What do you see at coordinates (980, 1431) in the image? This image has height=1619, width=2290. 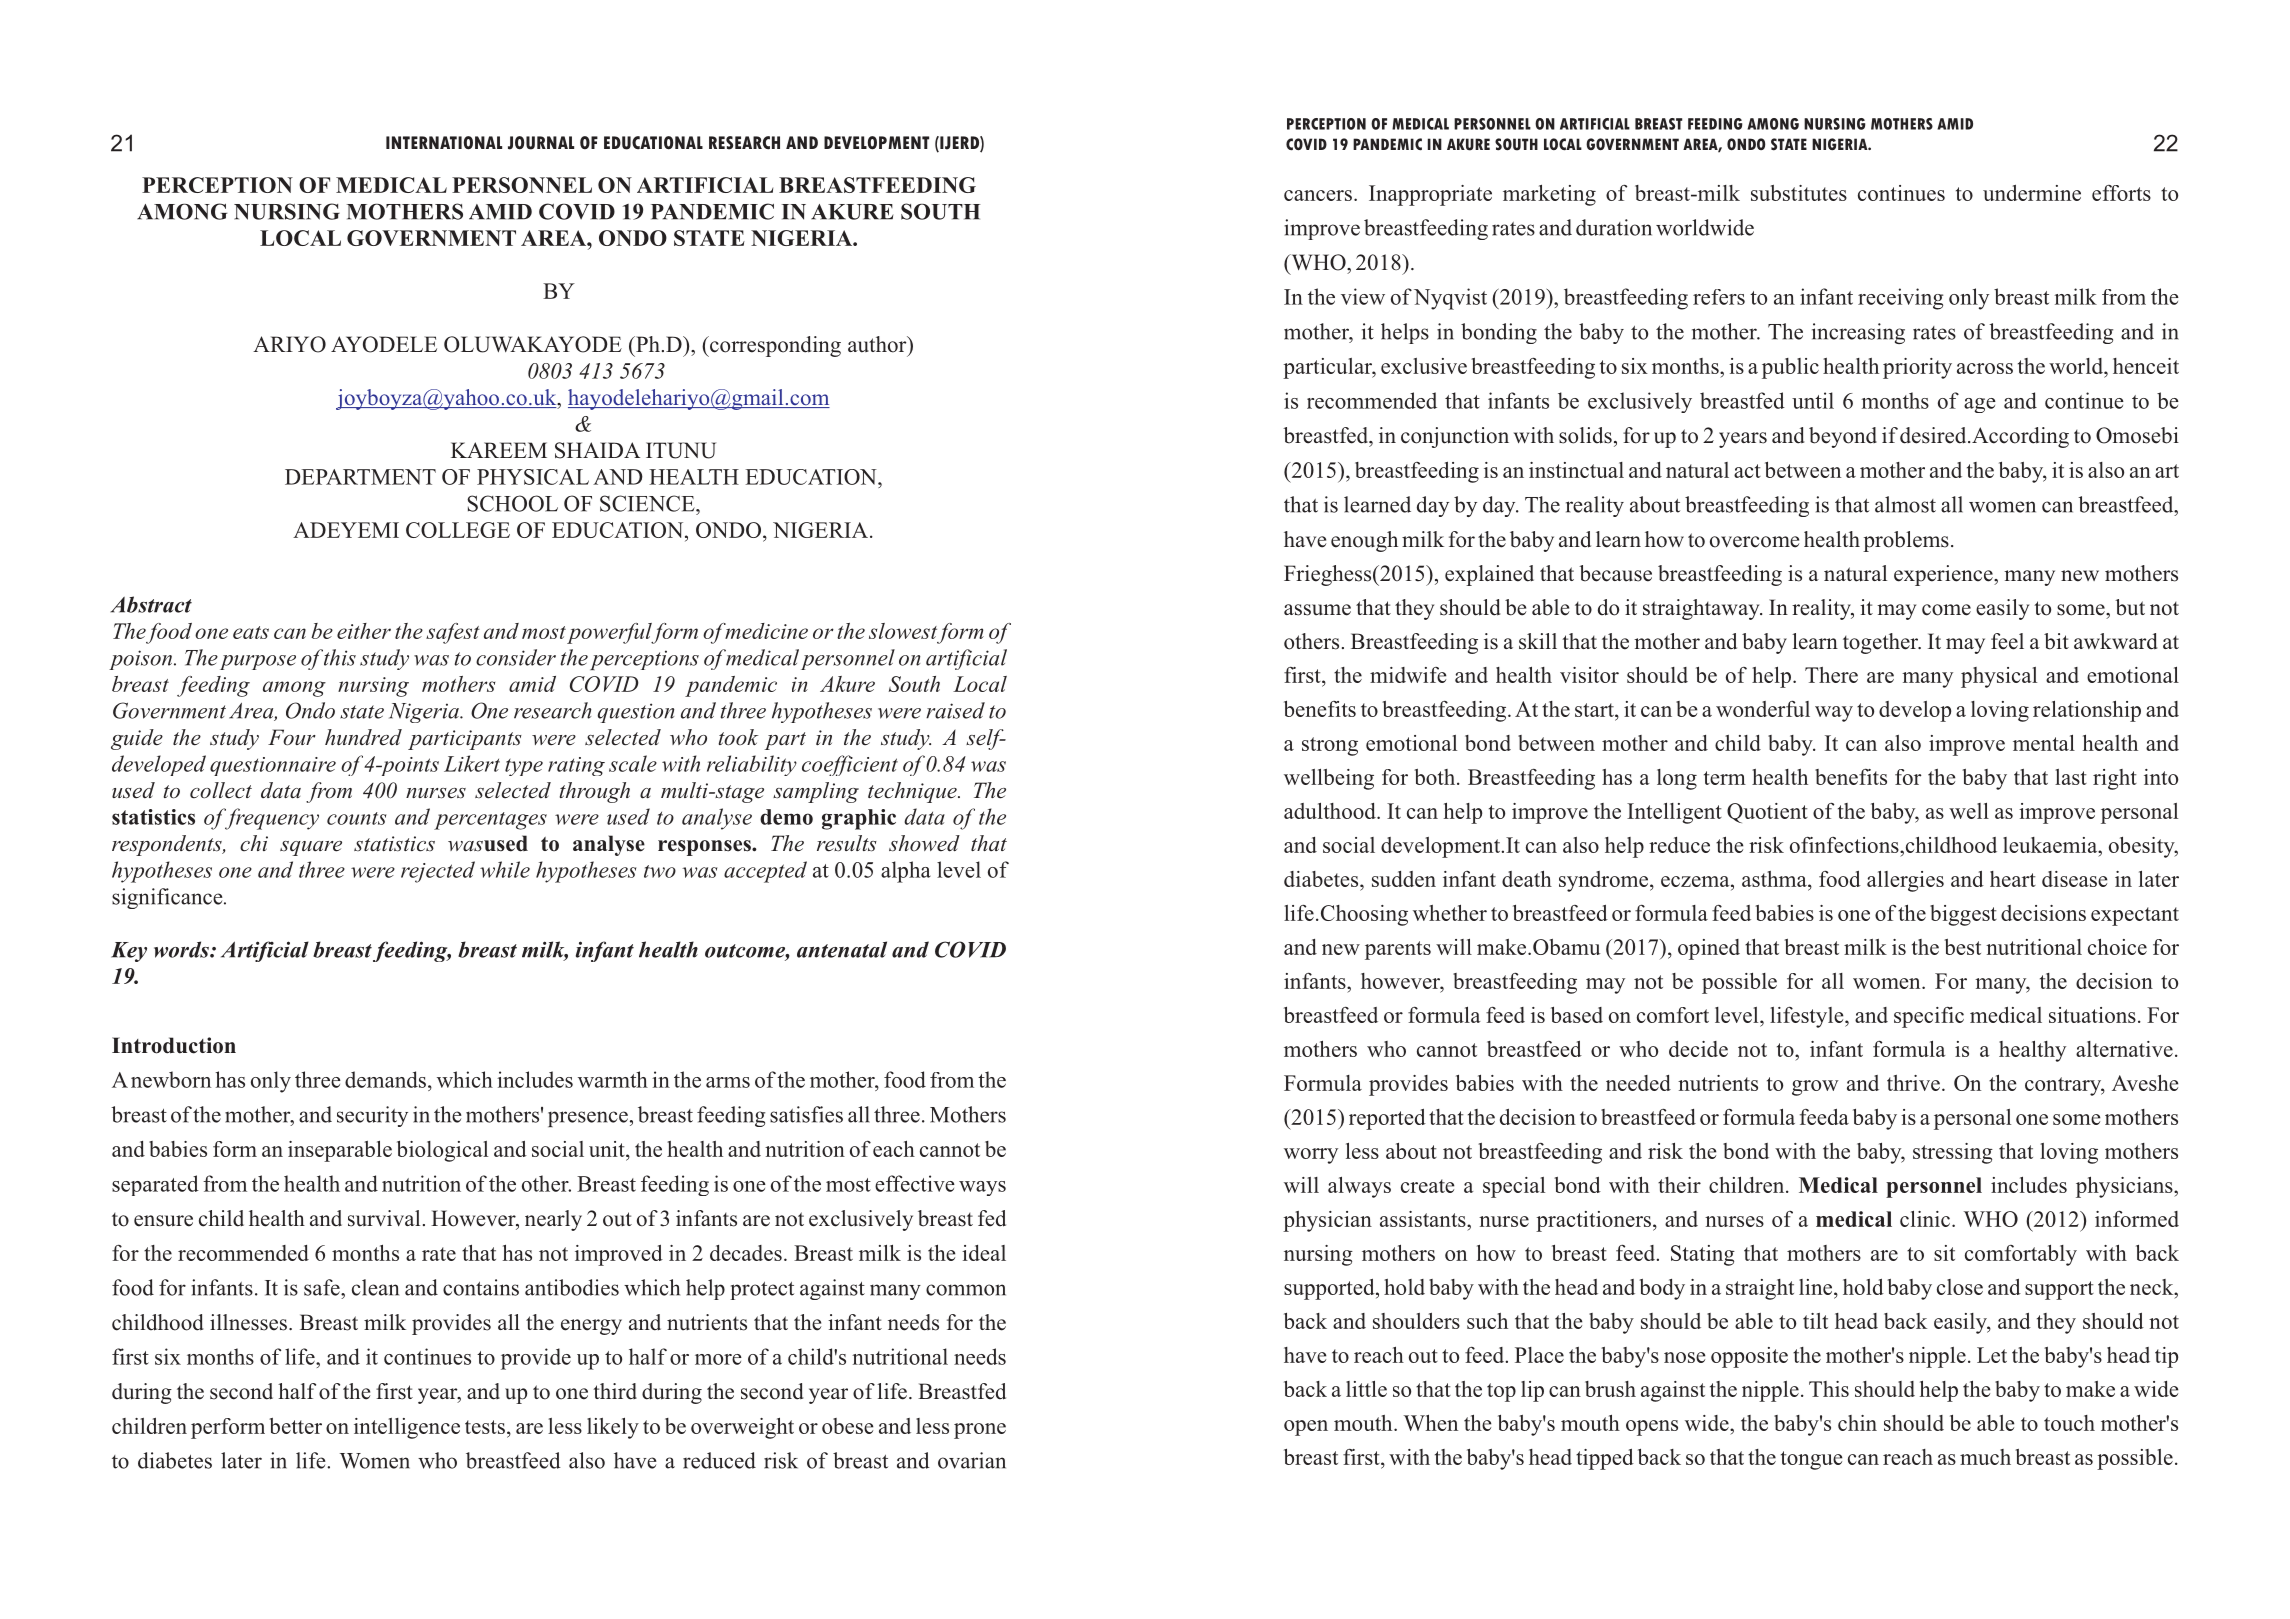 I see `prone` at bounding box center [980, 1431].
